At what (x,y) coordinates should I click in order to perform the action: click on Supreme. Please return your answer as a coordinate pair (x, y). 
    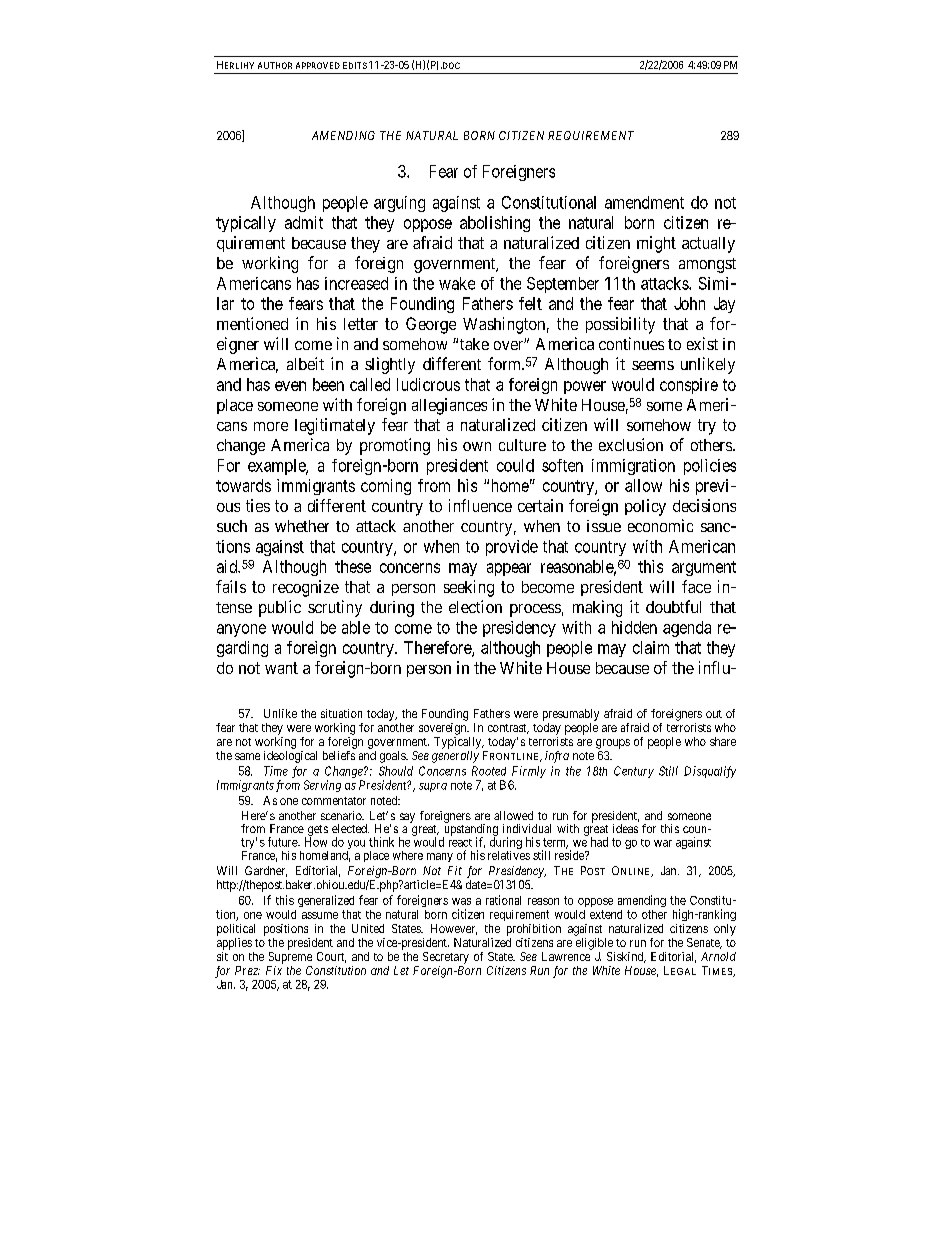
    Looking at the image, I should click on (290, 958).
